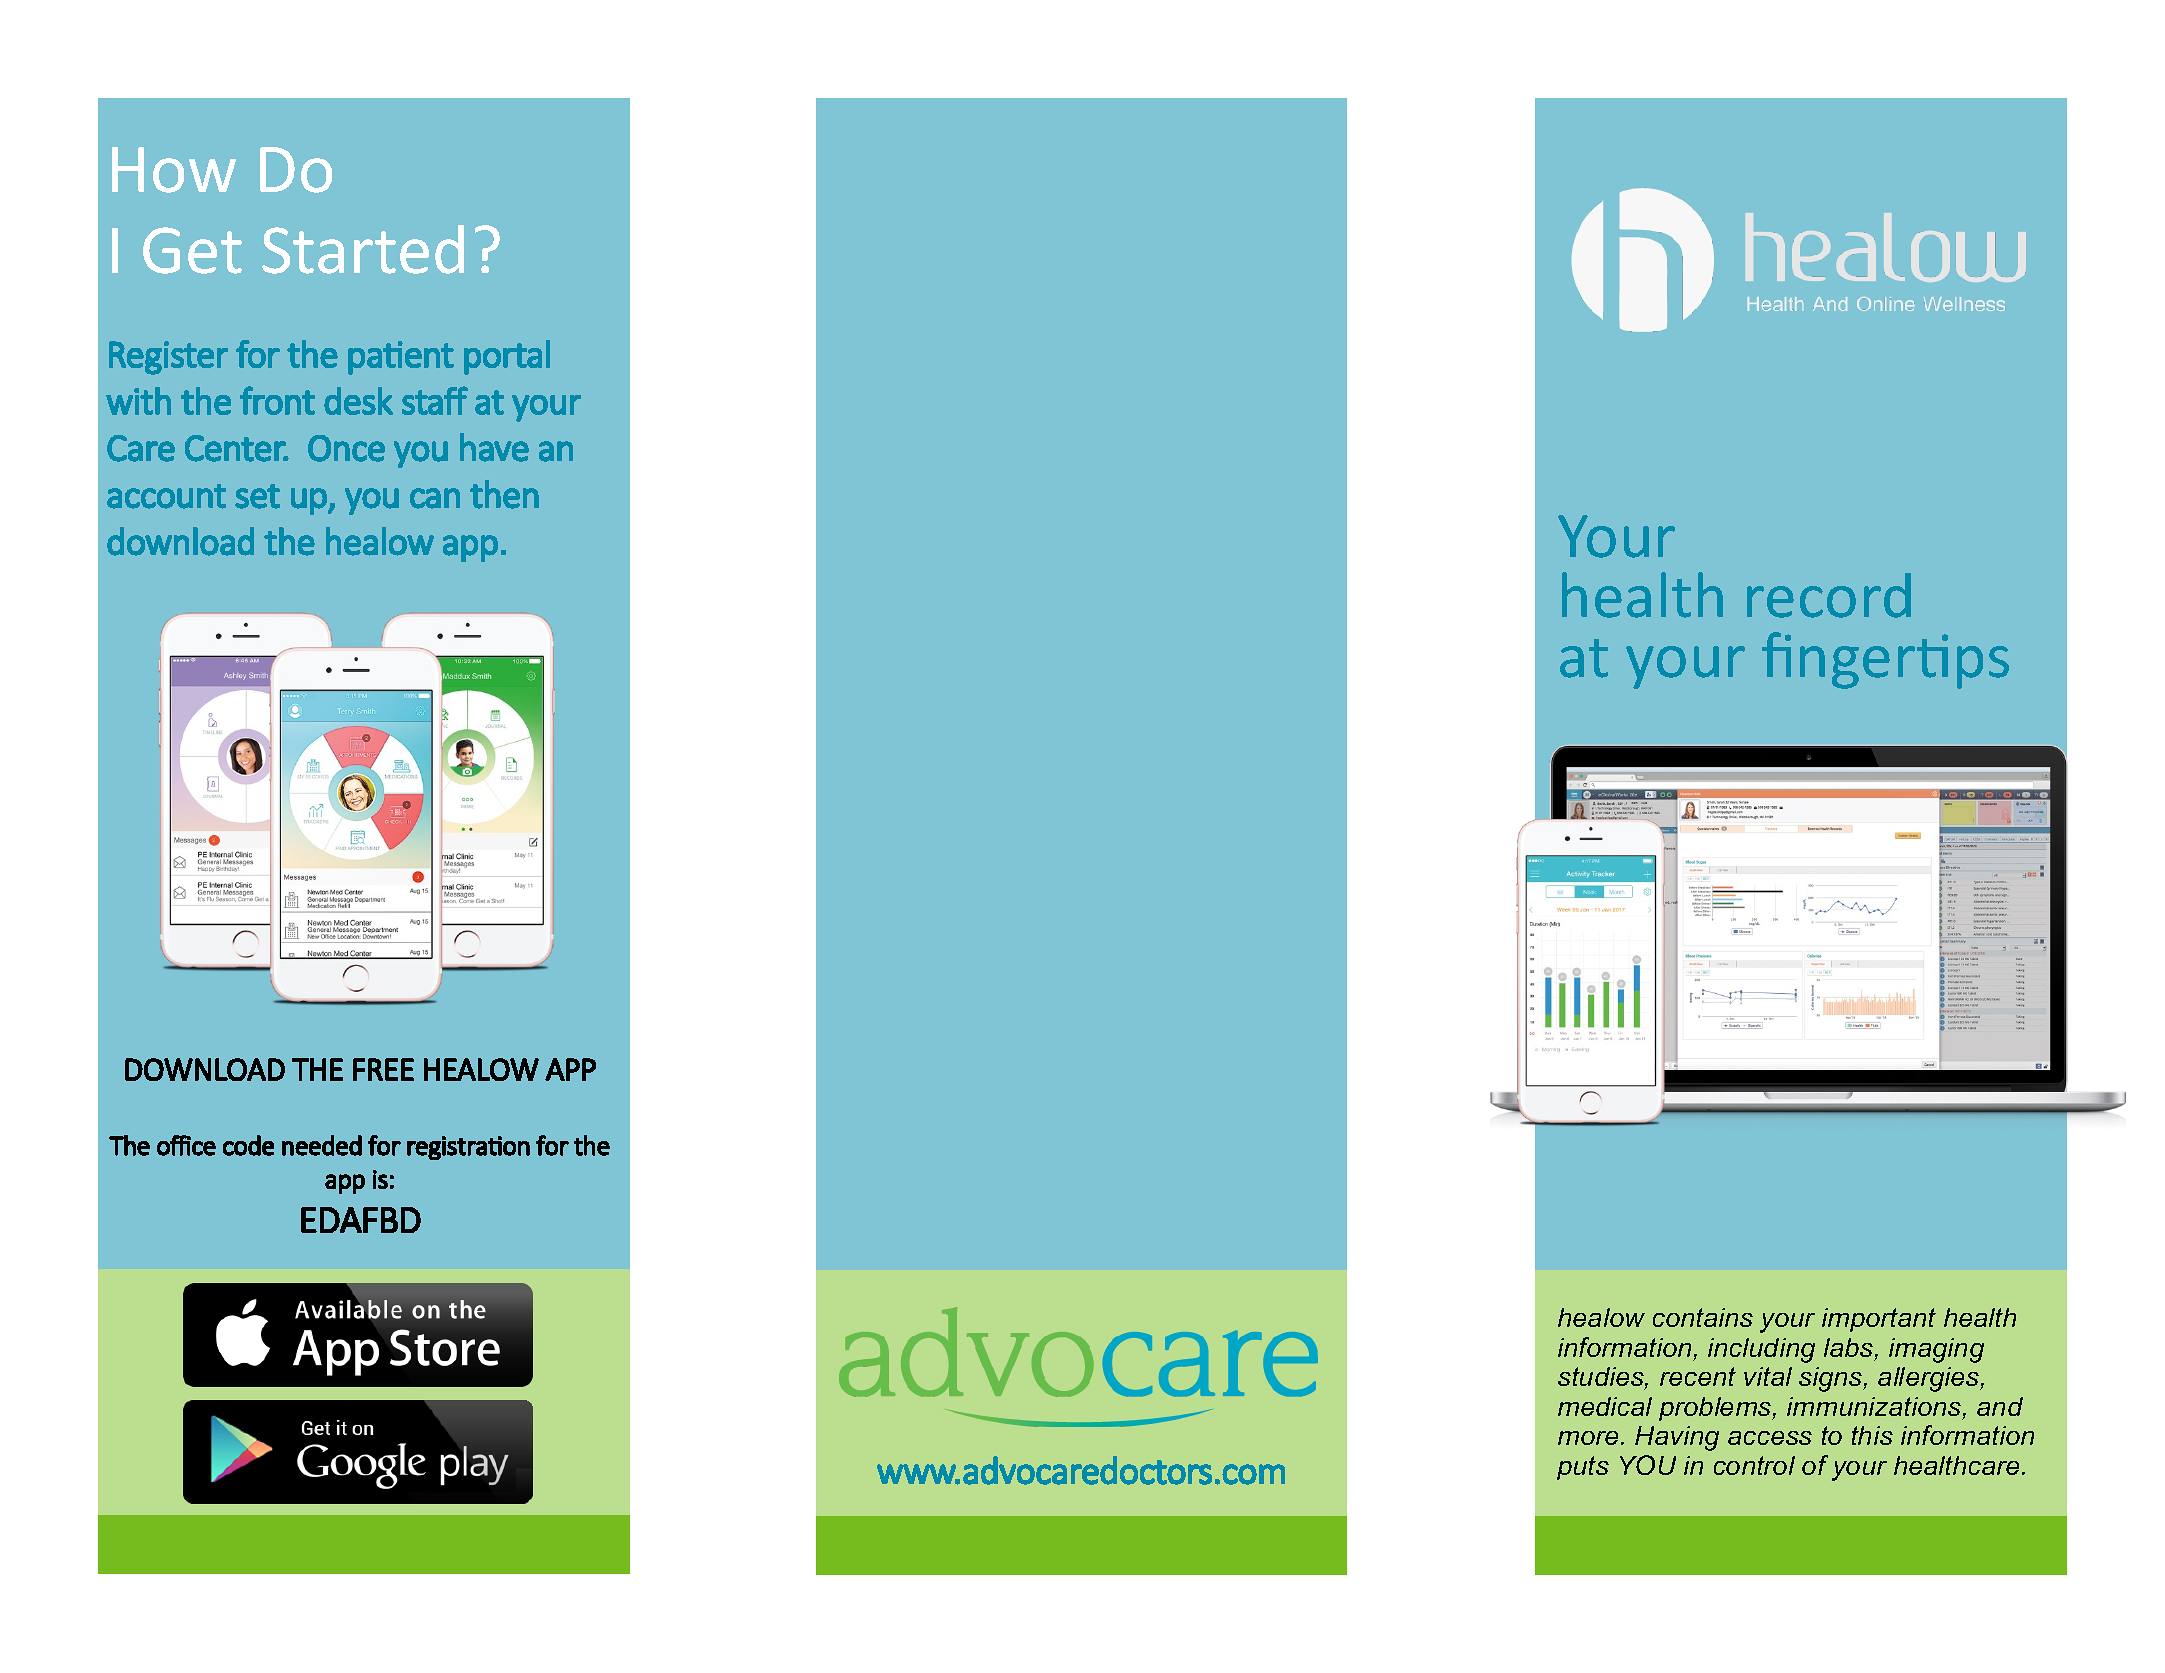  What do you see at coordinates (468, 1148) in the image?
I see `registration` at bounding box center [468, 1148].
